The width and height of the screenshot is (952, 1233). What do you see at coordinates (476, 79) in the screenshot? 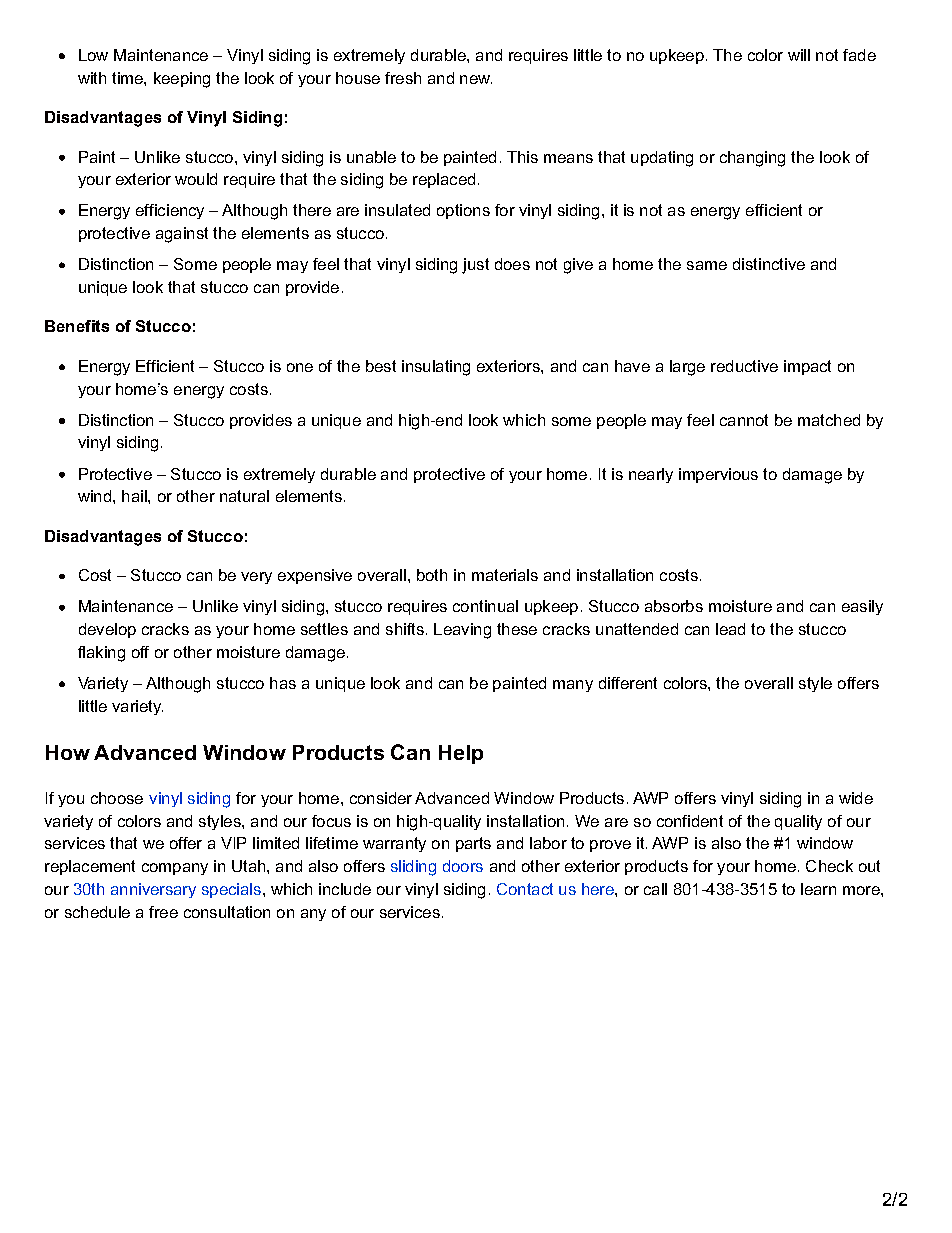
I see `new` at bounding box center [476, 79].
